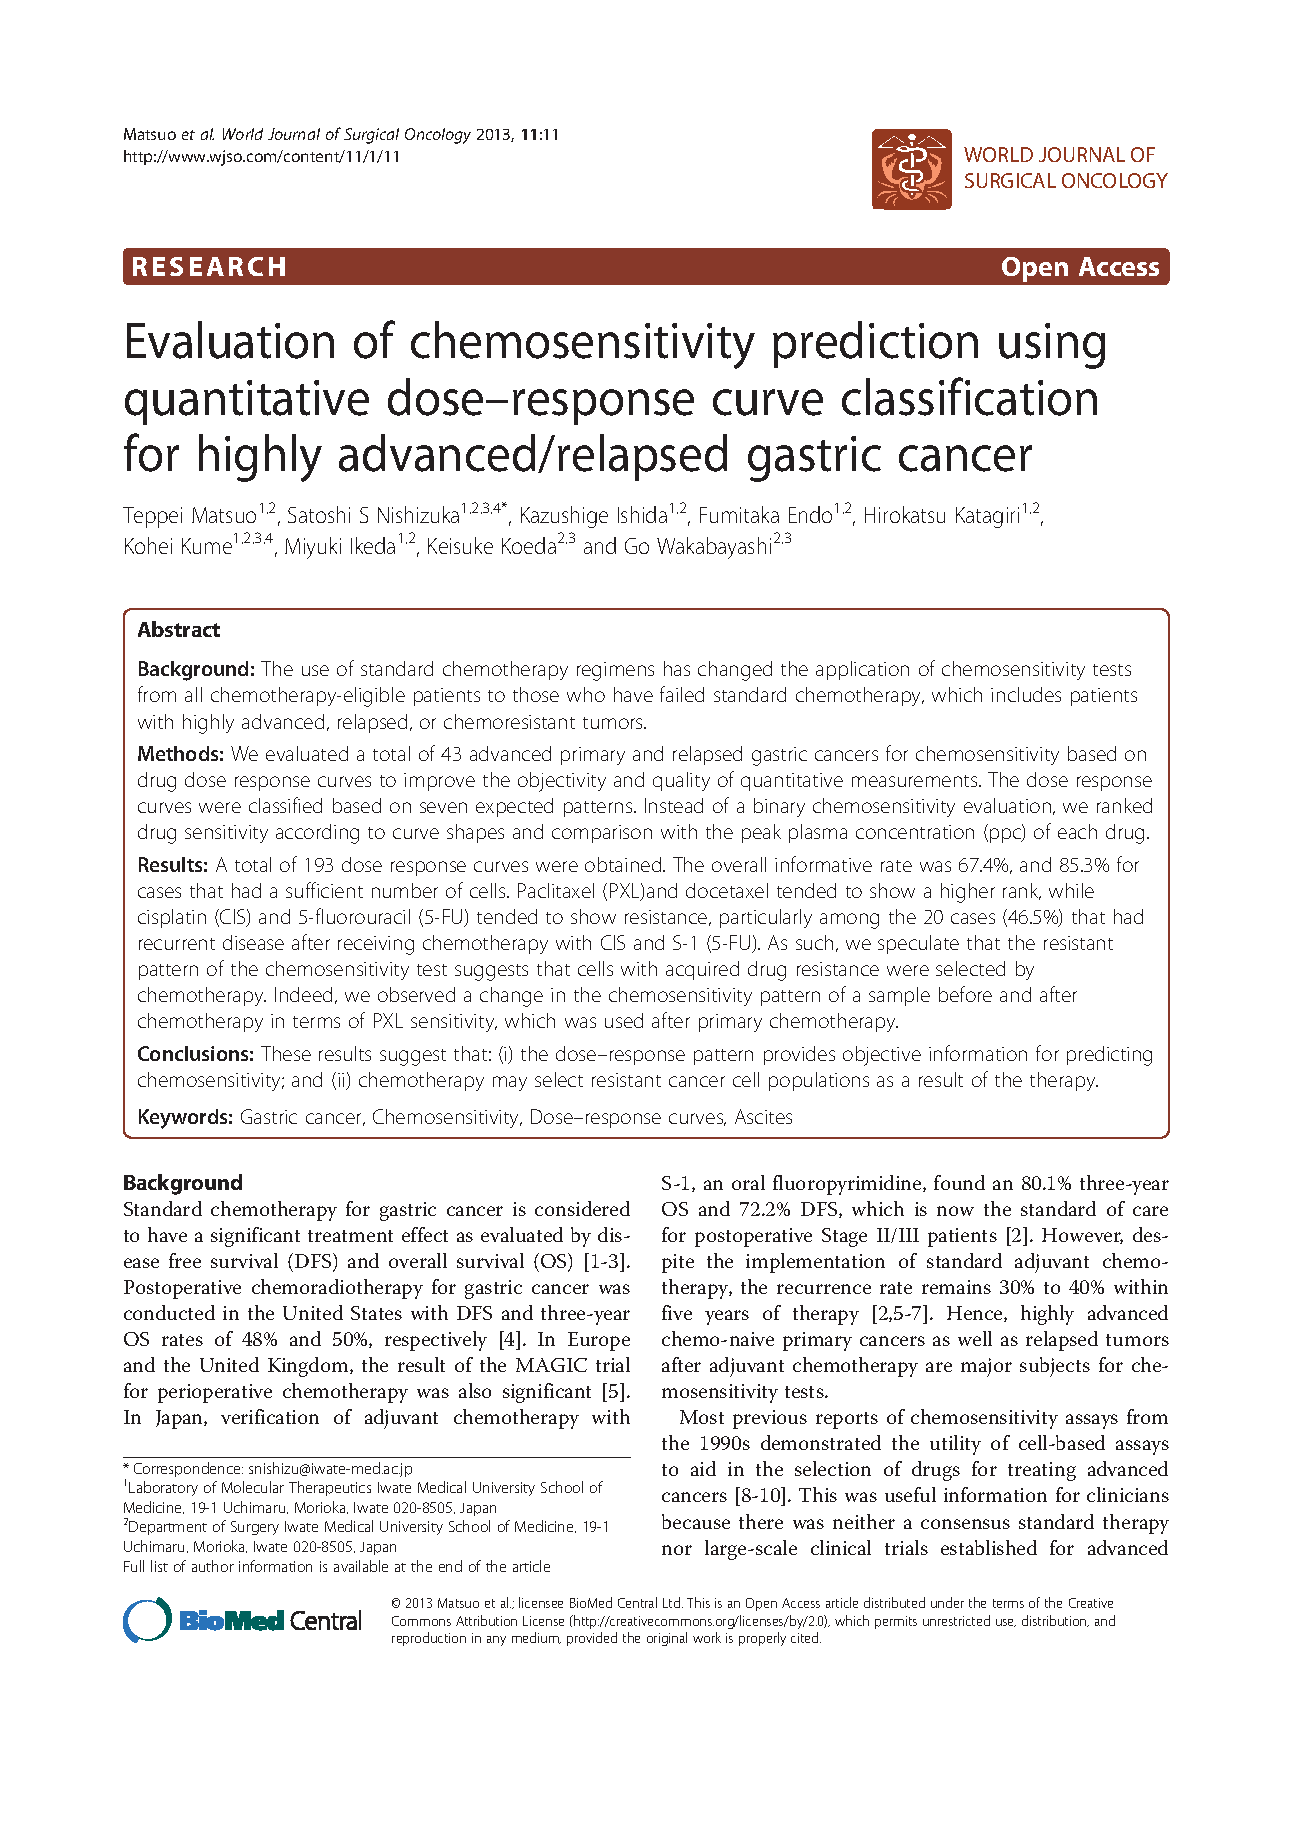 The width and height of the document is (1293, 1829). Describe the element at coordinates (179, 629) in the document. I see `Abstract` at that location.
